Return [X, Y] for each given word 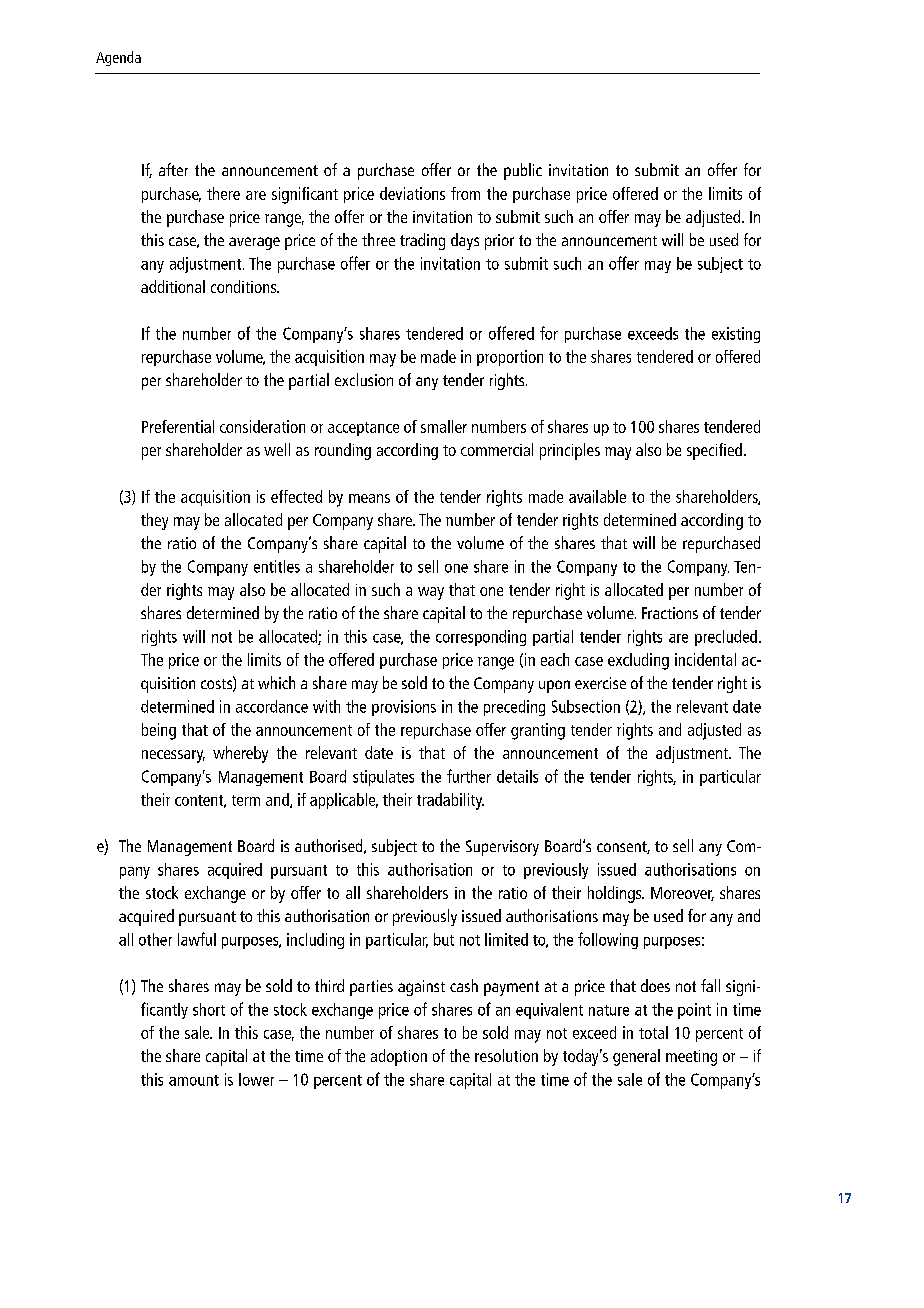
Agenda [118, 58]
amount [194, 1080]
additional [173, 286]
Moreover [682, 894]
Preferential [178, 426]
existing [736, 335]
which [276, 682]
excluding [638, 661]
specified [714, 451]
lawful [197, 939]
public [523, 171]
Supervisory [502, 848]
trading [422, 241]
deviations [412, 193]
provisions [404, 708]
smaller [444, 426]
